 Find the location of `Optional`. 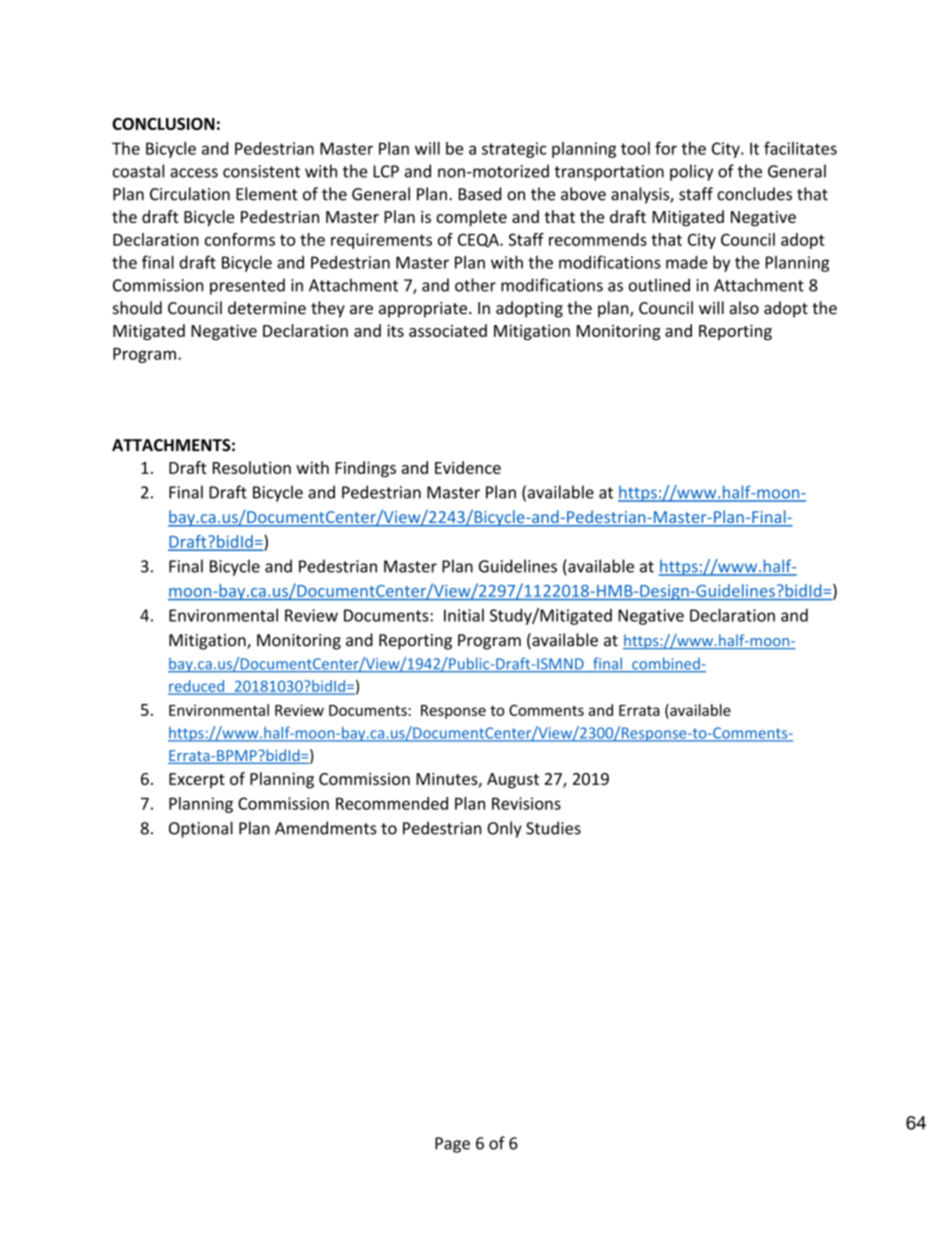

Optional is located at coordinates (201, 829).
